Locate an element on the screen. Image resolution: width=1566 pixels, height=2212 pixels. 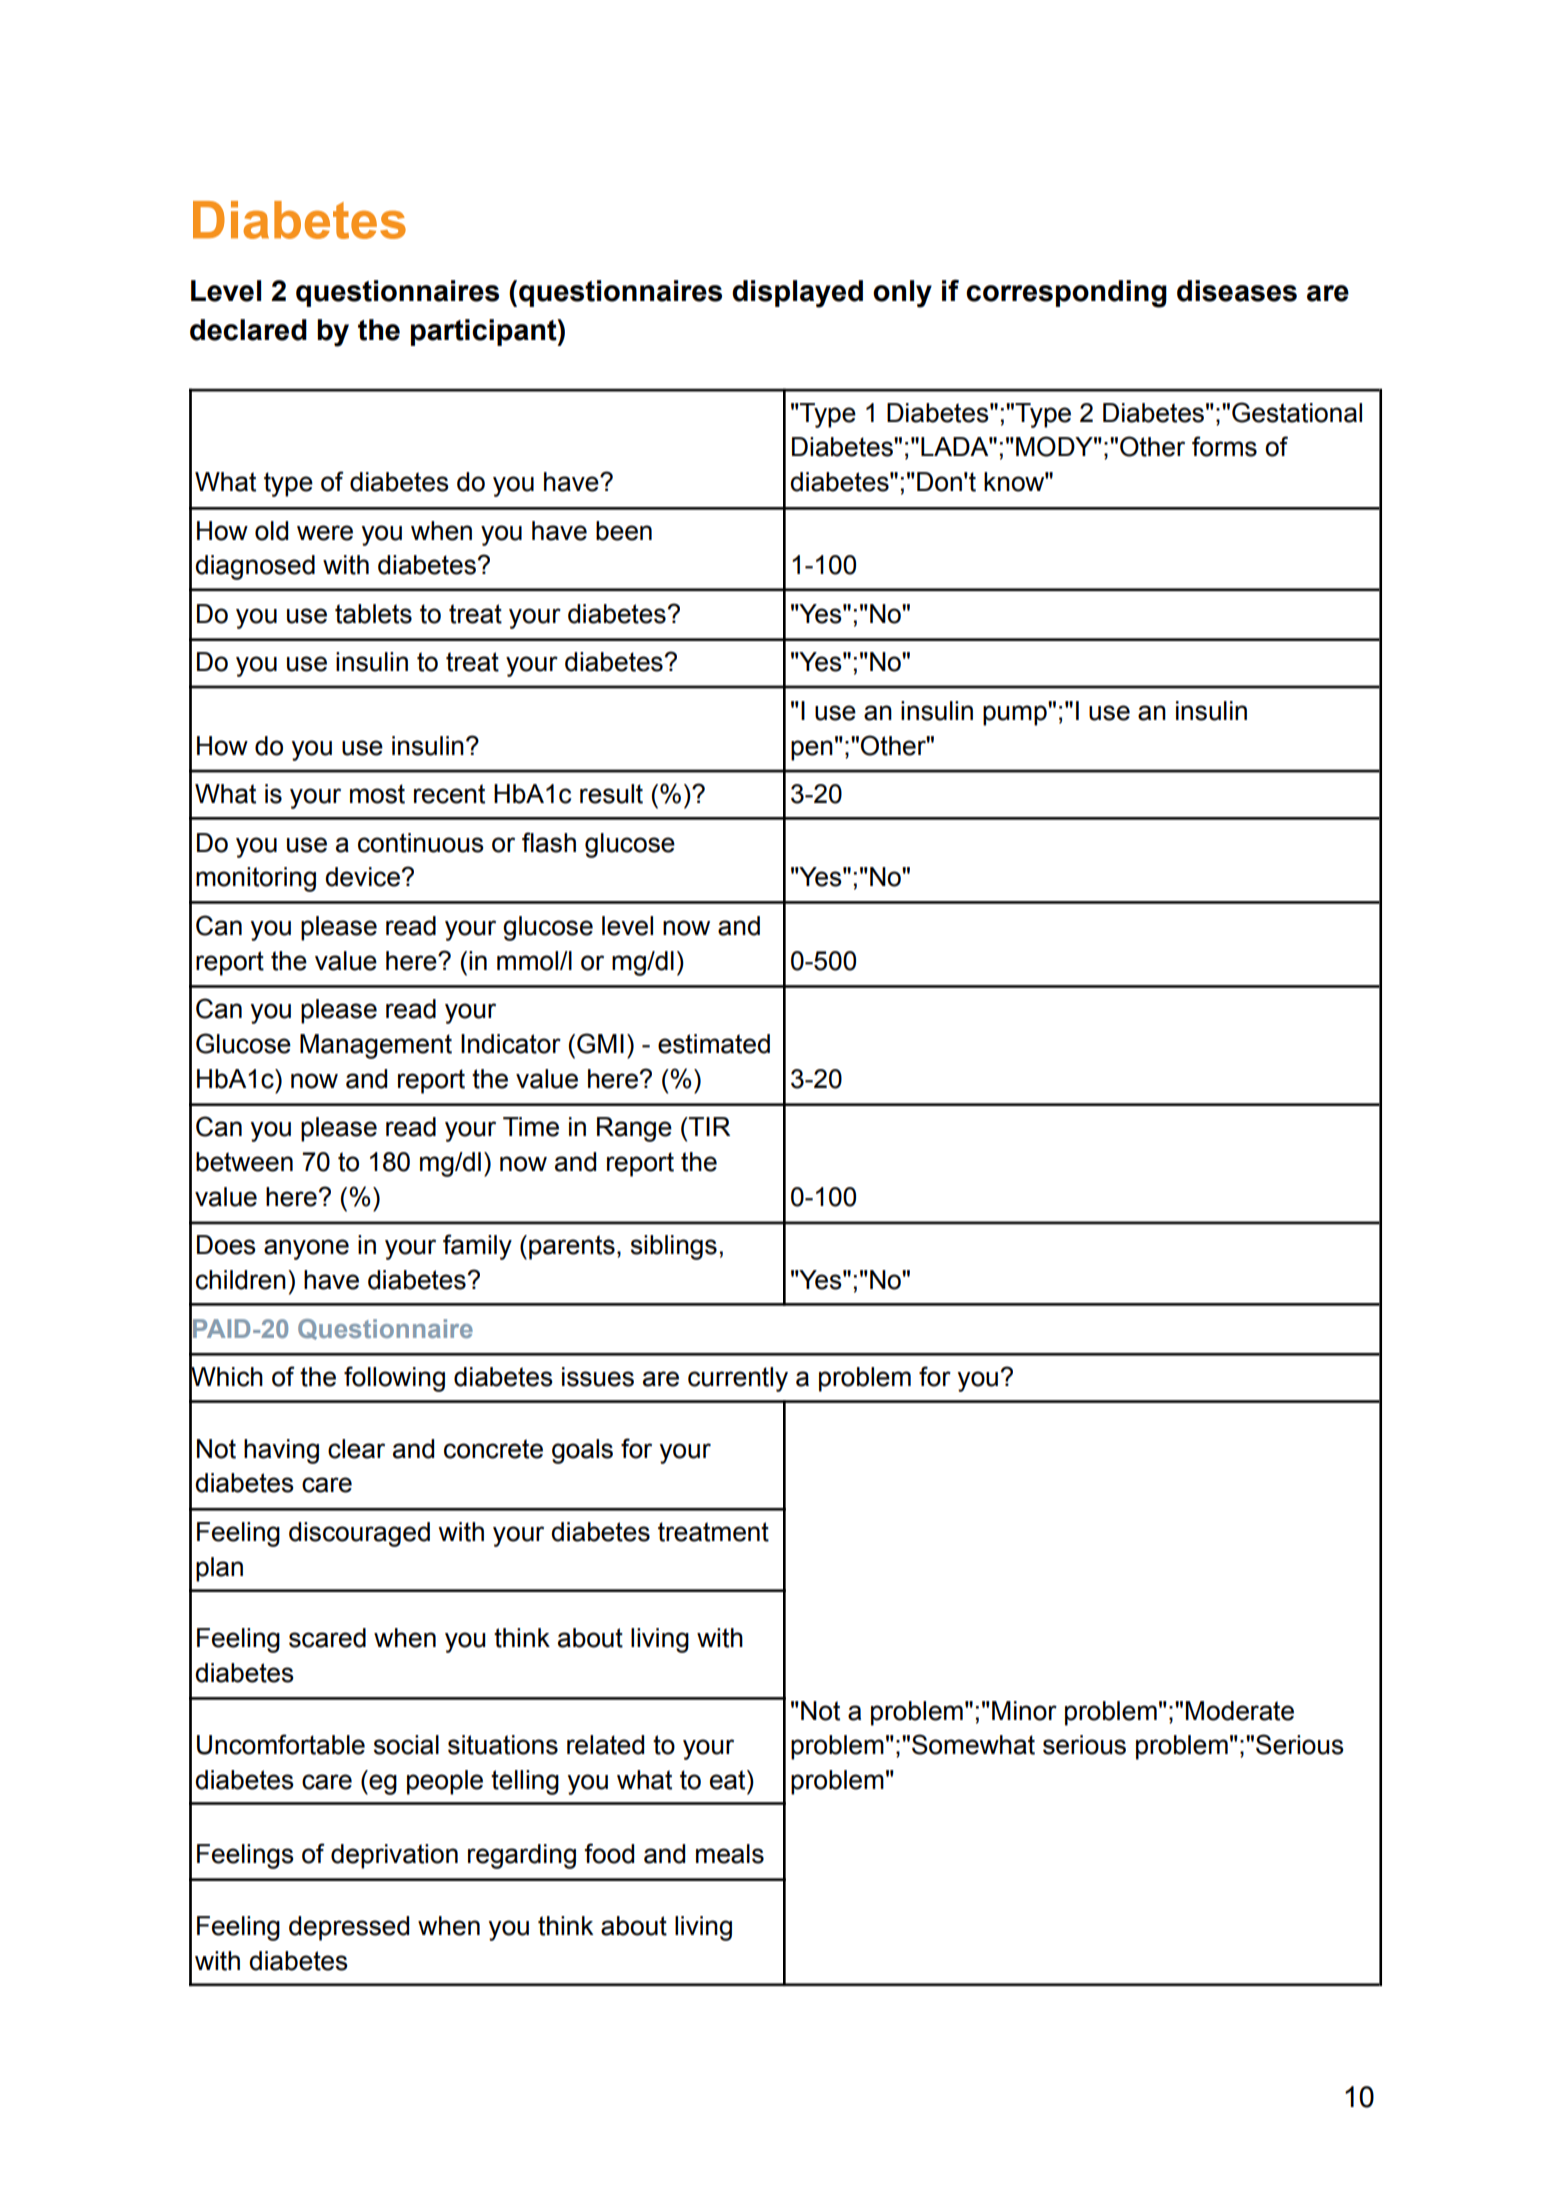
declared is located at coordinates (248, 330).
